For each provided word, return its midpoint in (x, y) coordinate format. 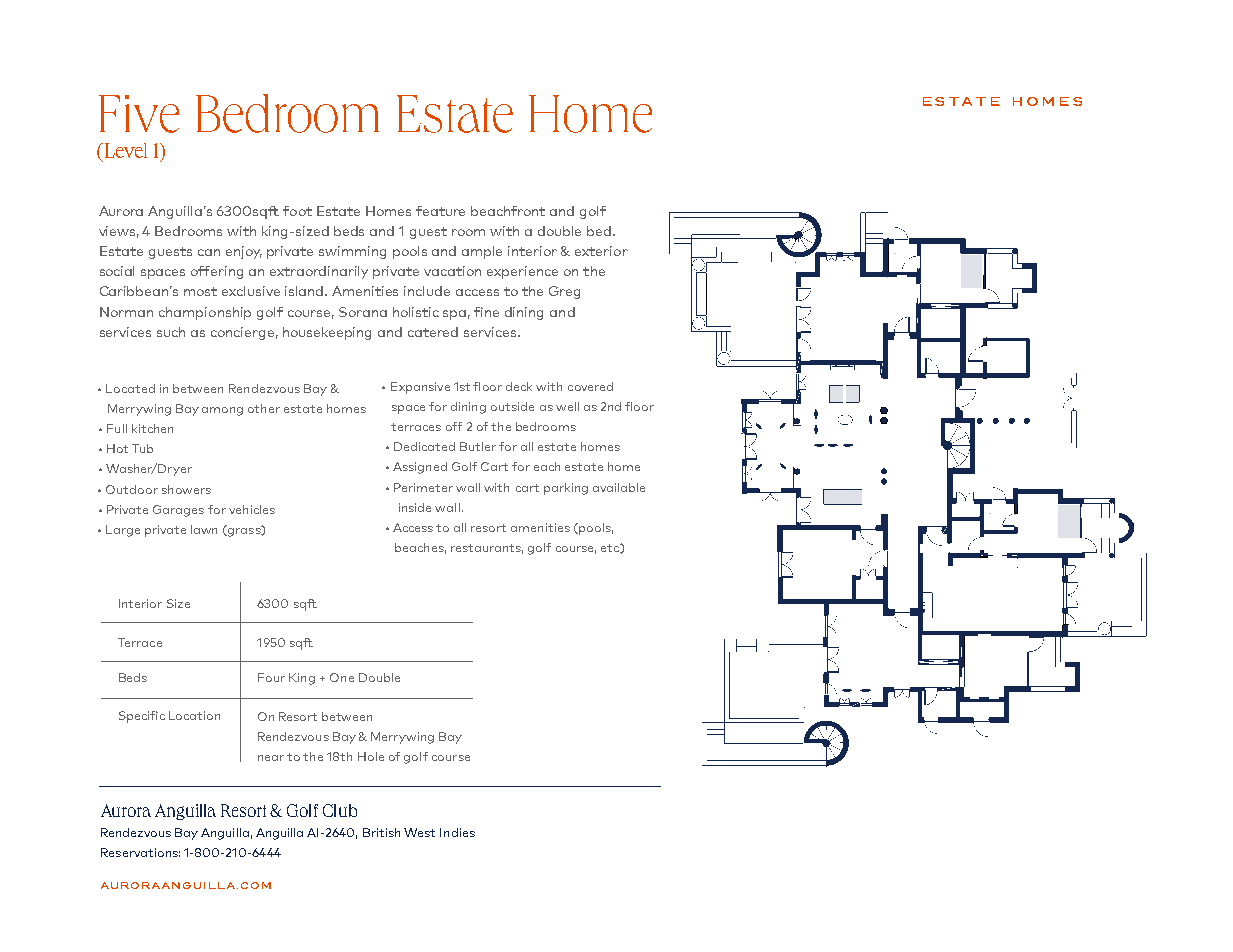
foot (297, 211)
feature (440, 211)
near (271, 758)
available (619, 487)
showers (186, 489)
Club (340, 810)
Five (139, 114)
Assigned (420, 468)
